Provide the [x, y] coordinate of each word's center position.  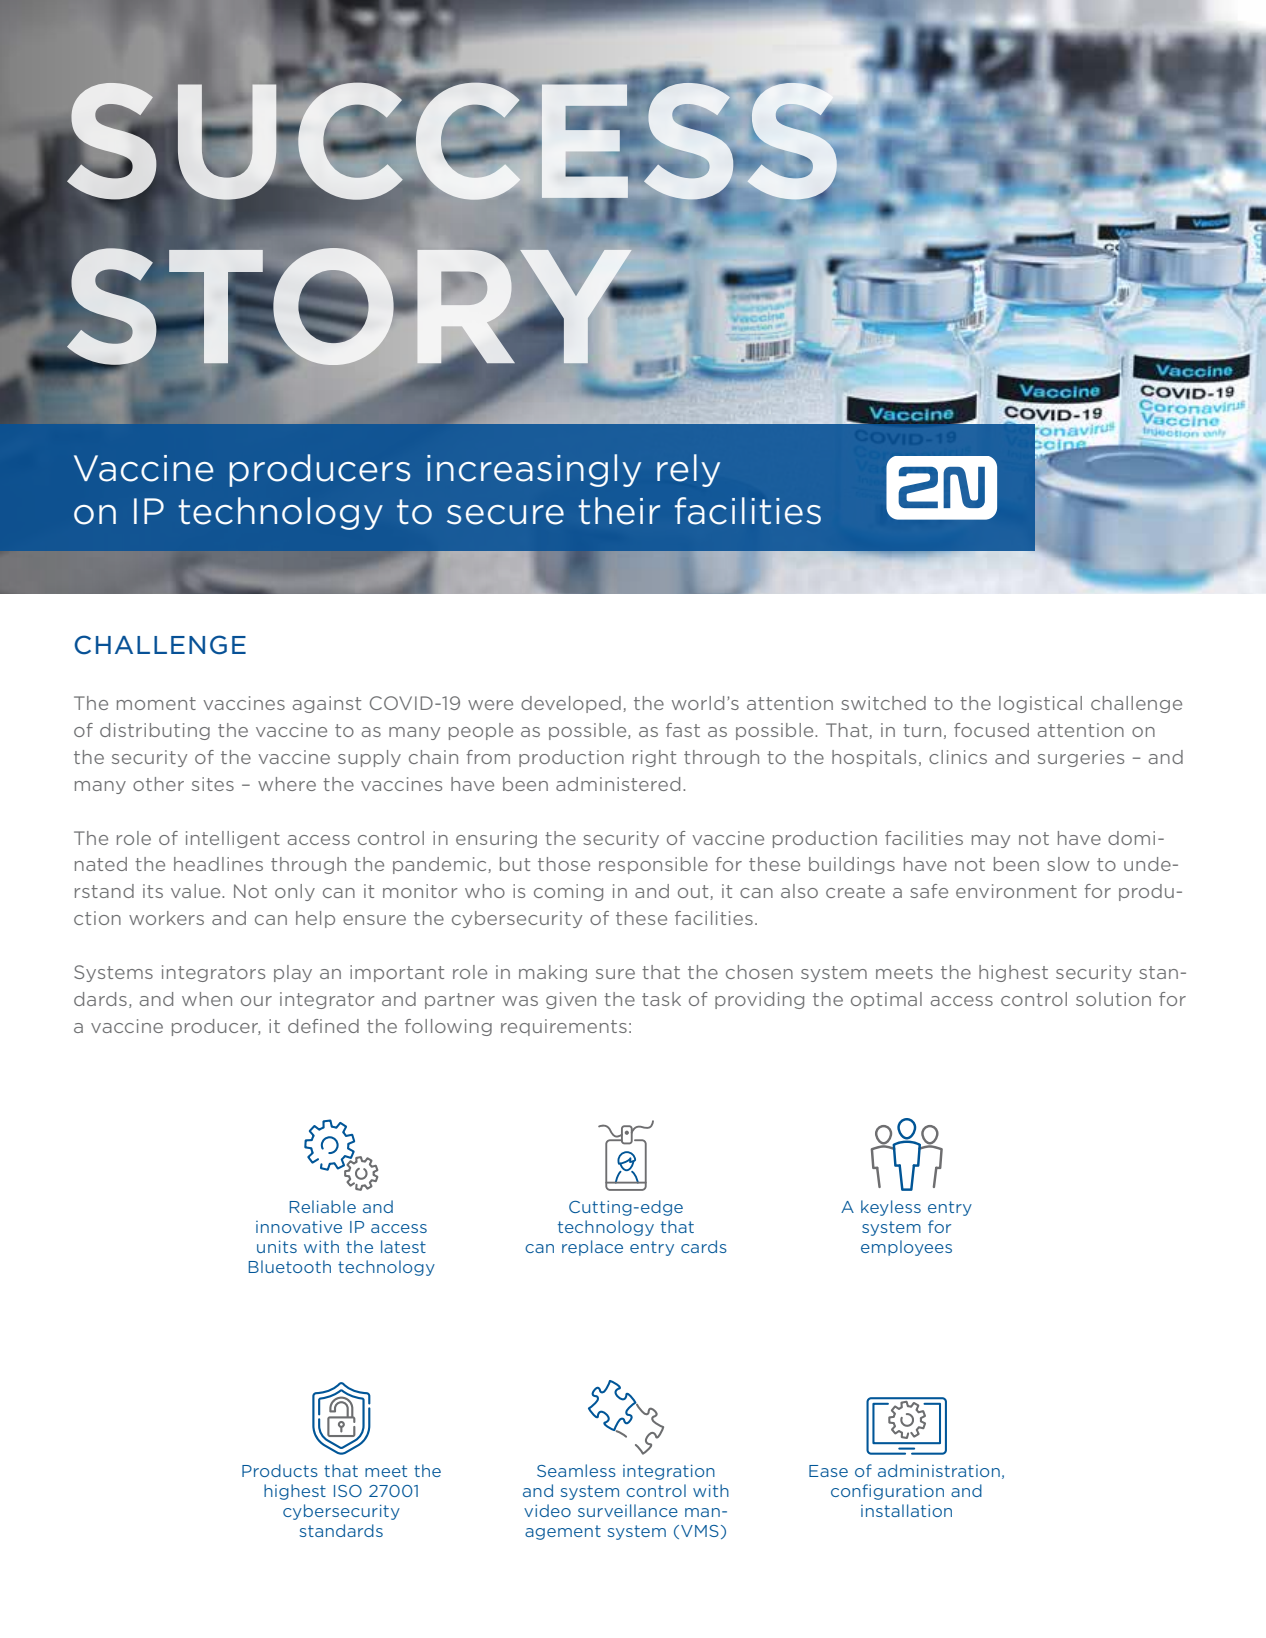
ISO [348, 1491]
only [295, 892]
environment [1016, 891]
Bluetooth [290, 1266]
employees [906, 1248]
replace [592, 1248]
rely [688, 470]
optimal [886, 1000]
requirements [564, 1027]
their [619, 511]
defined [323, 1026]
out [694, 892]
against [327, 704]
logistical [1040, 704]
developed [571, 704]
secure [505, 515]
